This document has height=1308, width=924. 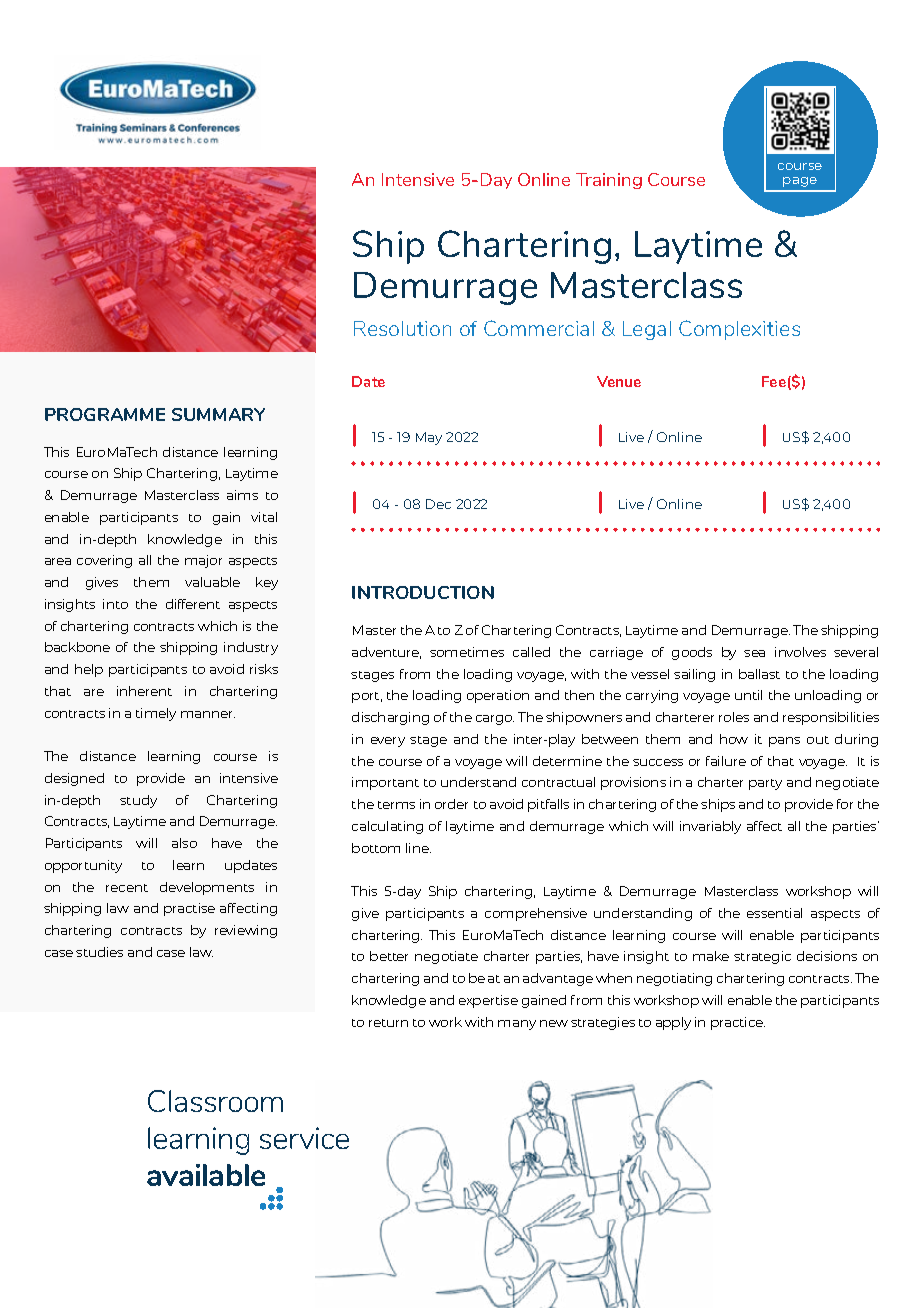 I want to click on practice, so click(x=738, y=1023).
